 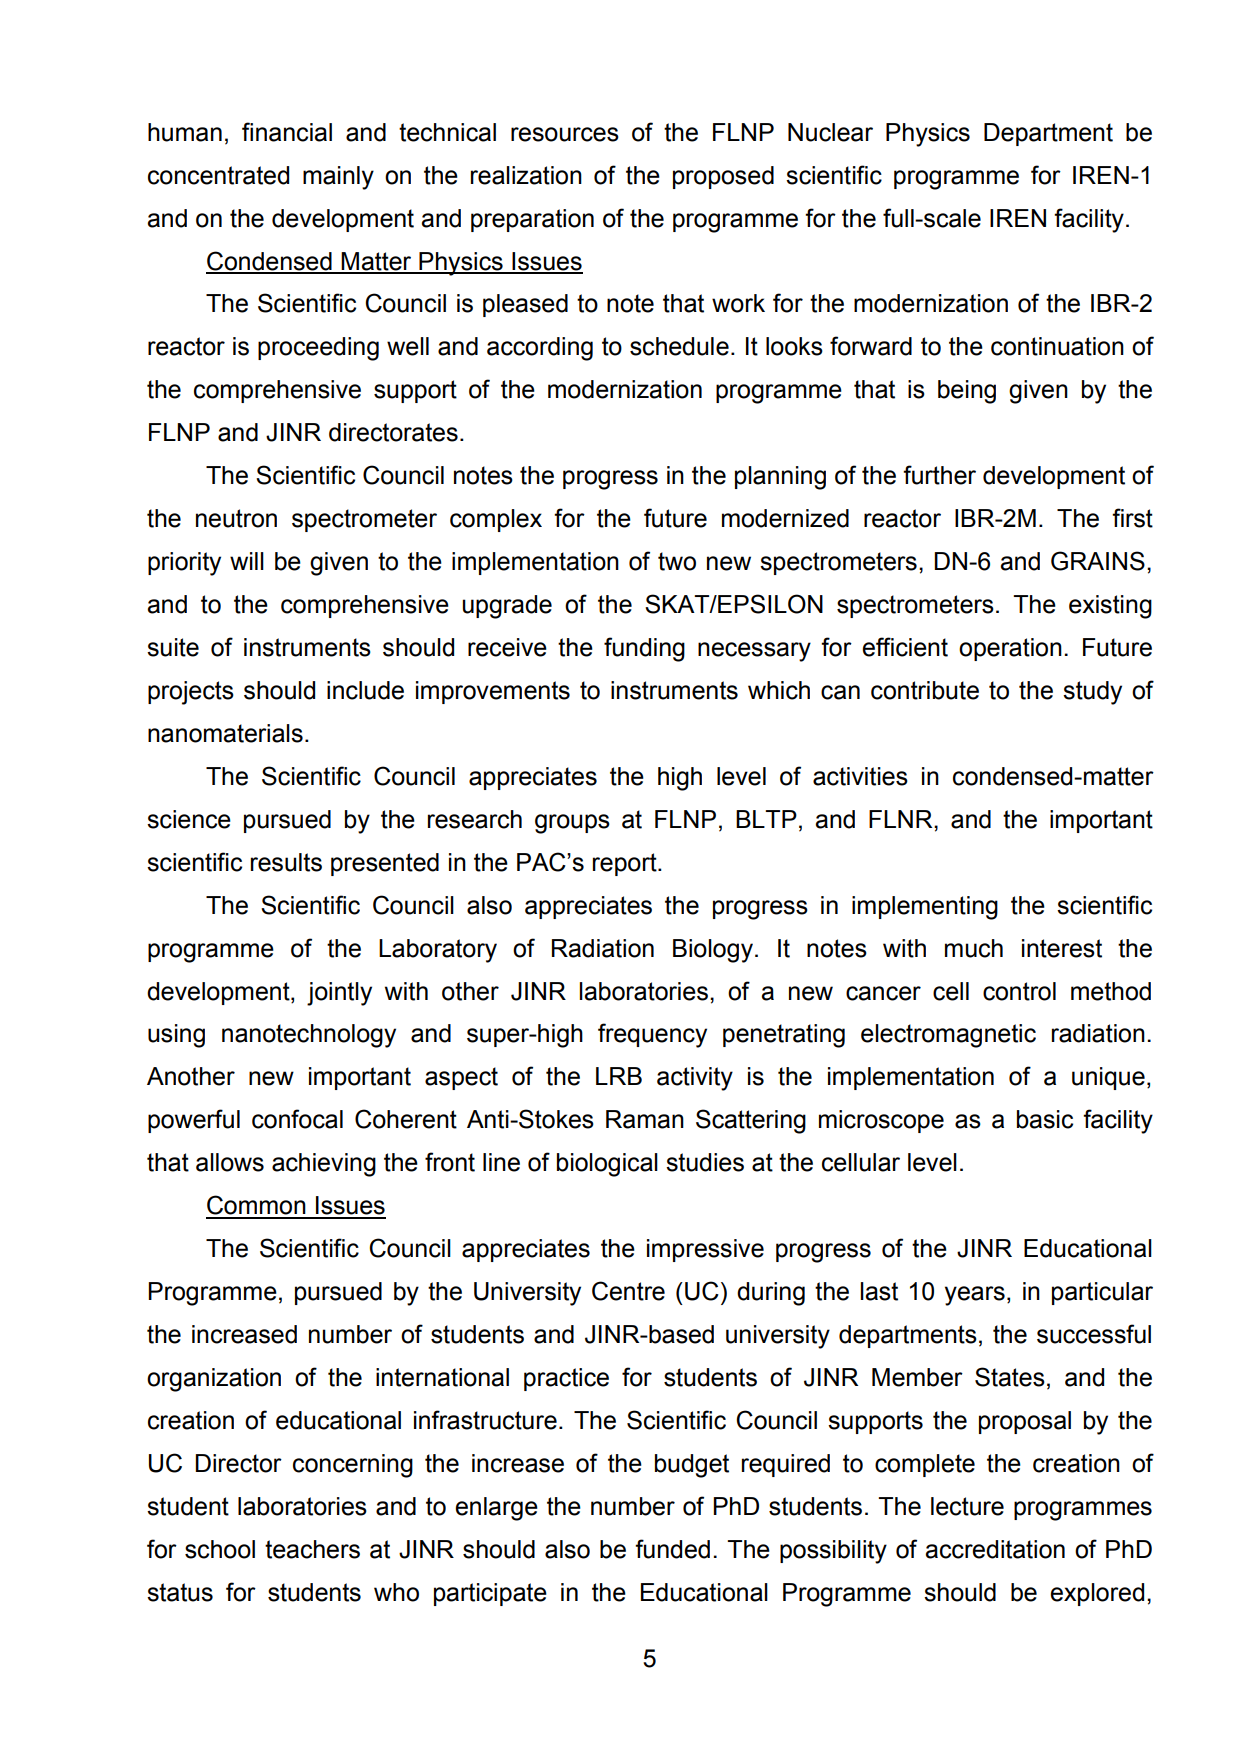 What do you see at coordinates (645, 1119) in the page?
I see `Raman` at bounding box center [645, 1119].
